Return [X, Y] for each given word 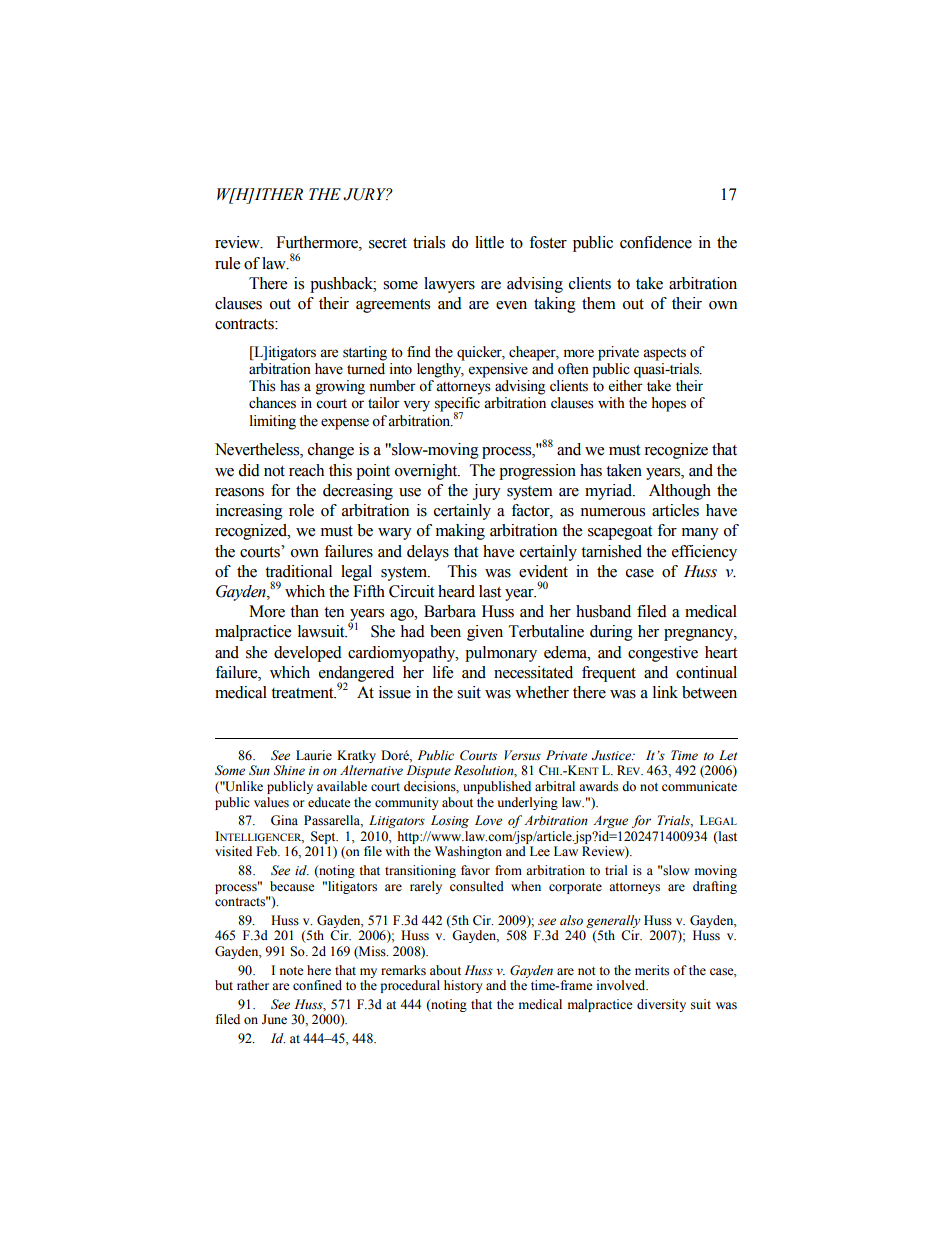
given [485, 633]
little [489, 242]
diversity [661, 1005]
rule [227, 263]
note [292, 971]
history [463, 986]
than [304, 611]
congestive [663, 654]
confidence [656, 242]
